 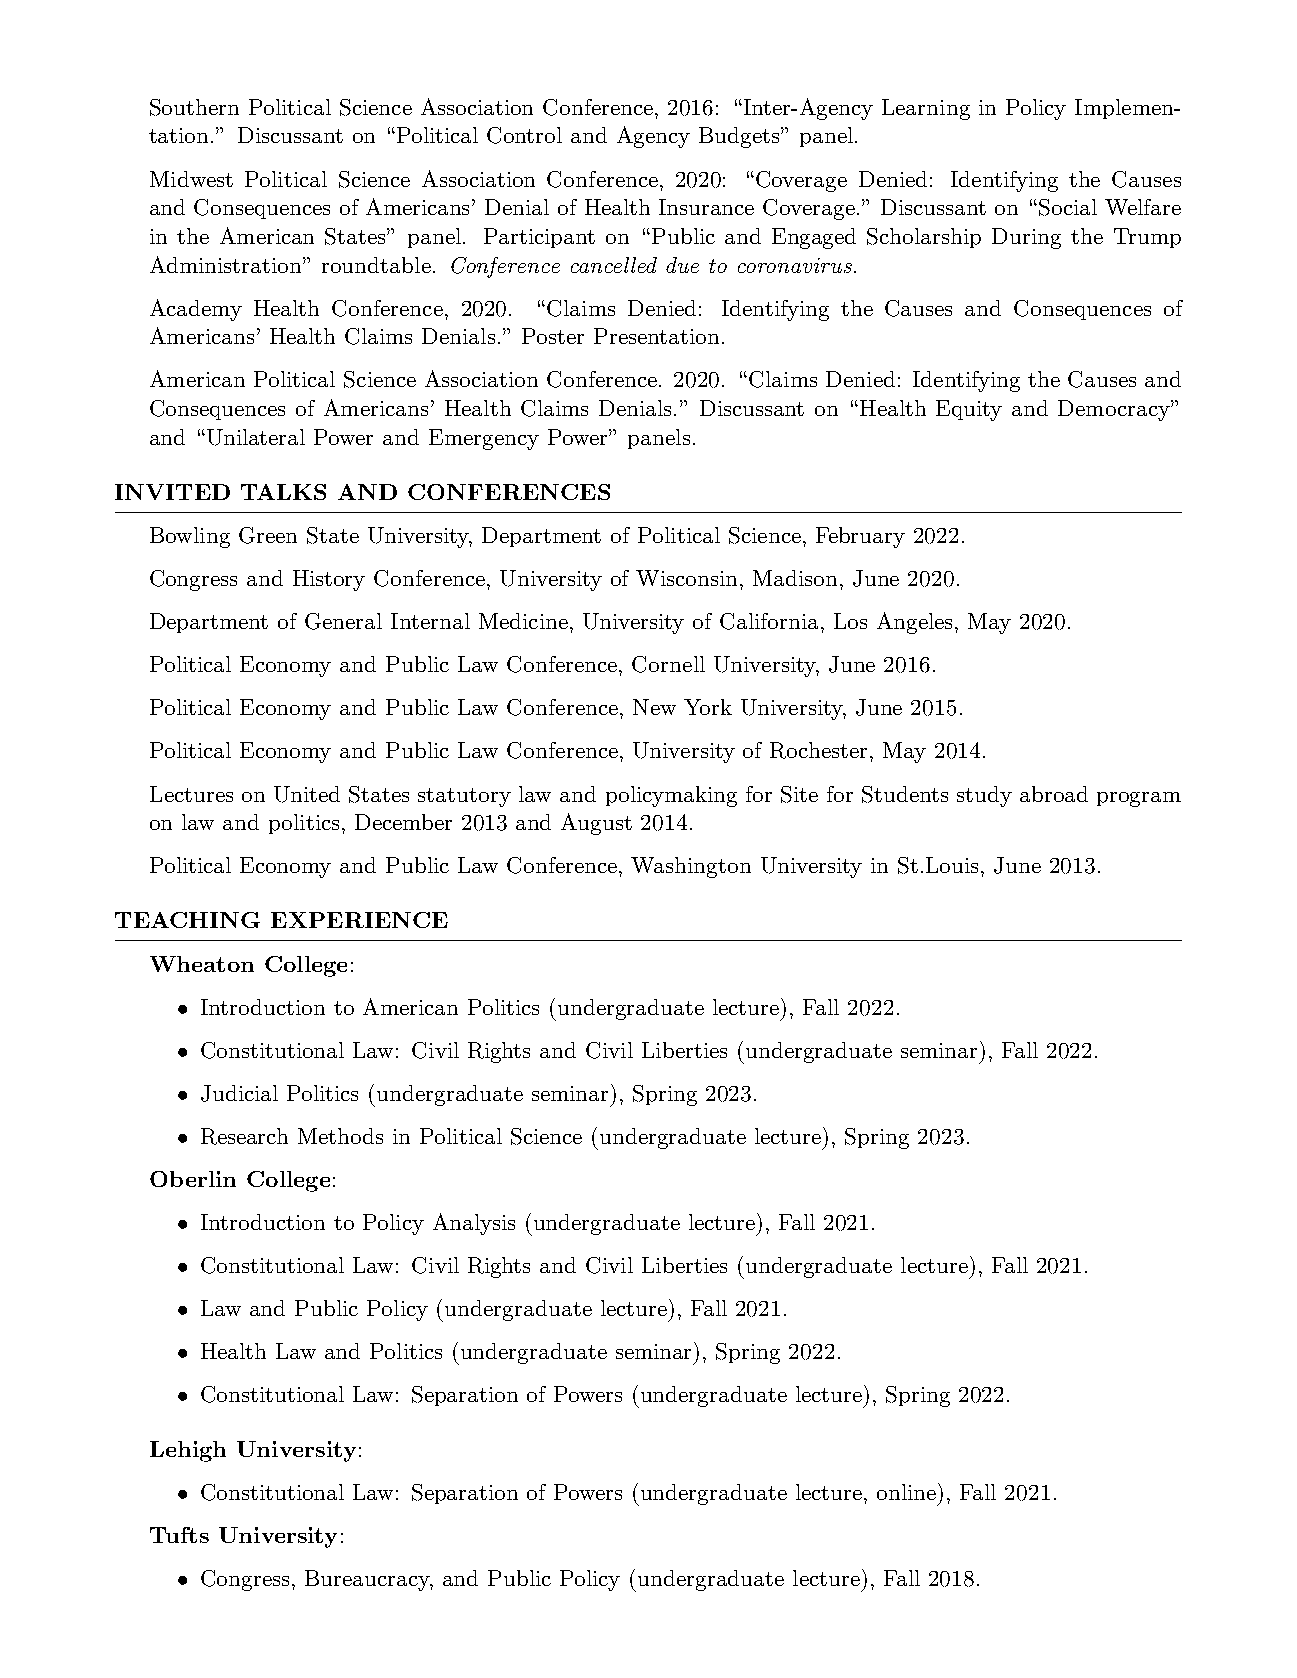 What do you see at coordinates (908, 1491) in the page?
I see `online` at bounding box center [908, 1491].
